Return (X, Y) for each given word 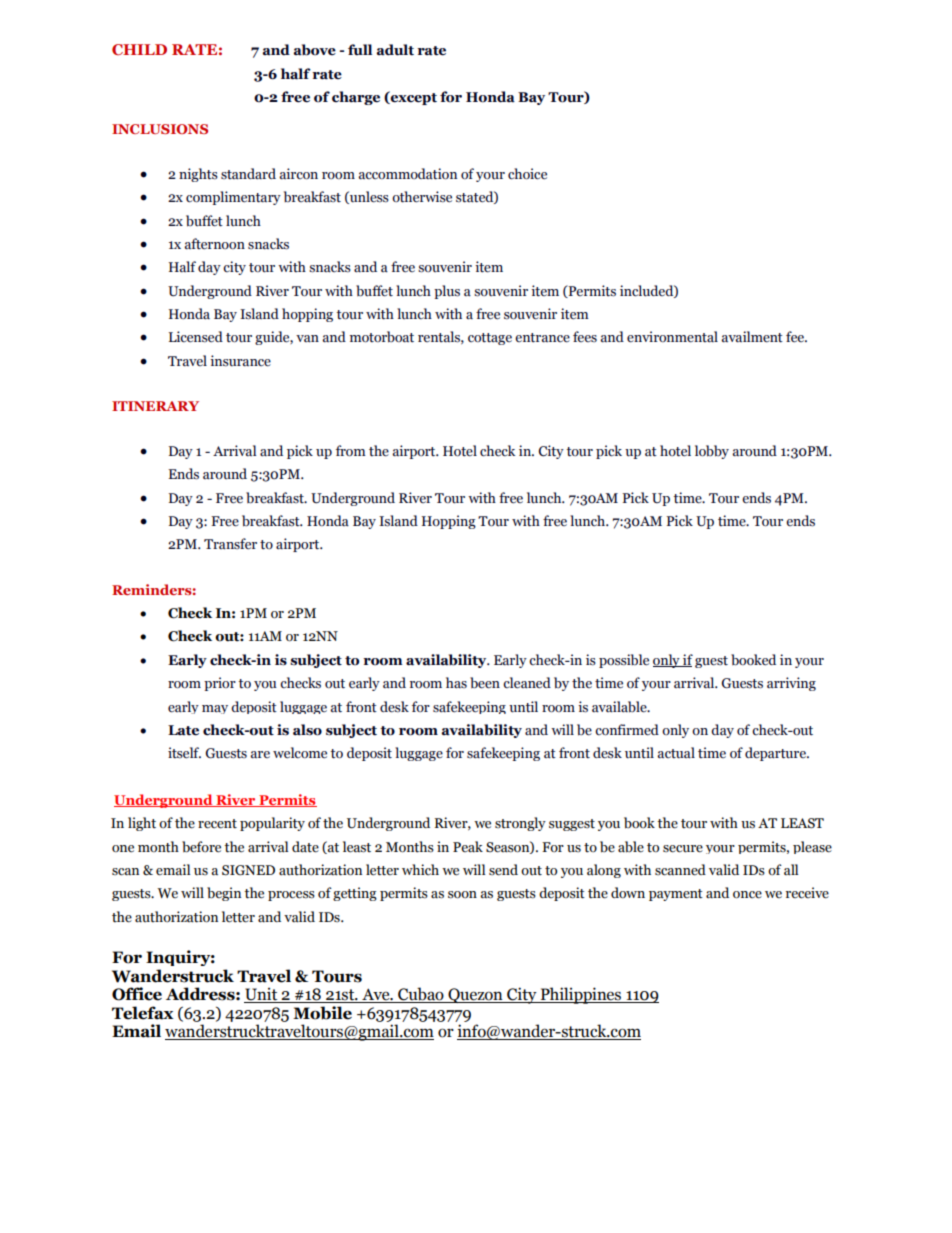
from (351, 451)
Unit (262, 995)
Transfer (230, 544)
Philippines (581, 995)
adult (395, 50)
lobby (712, 452)
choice (527, 174)
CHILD (139, 49)
